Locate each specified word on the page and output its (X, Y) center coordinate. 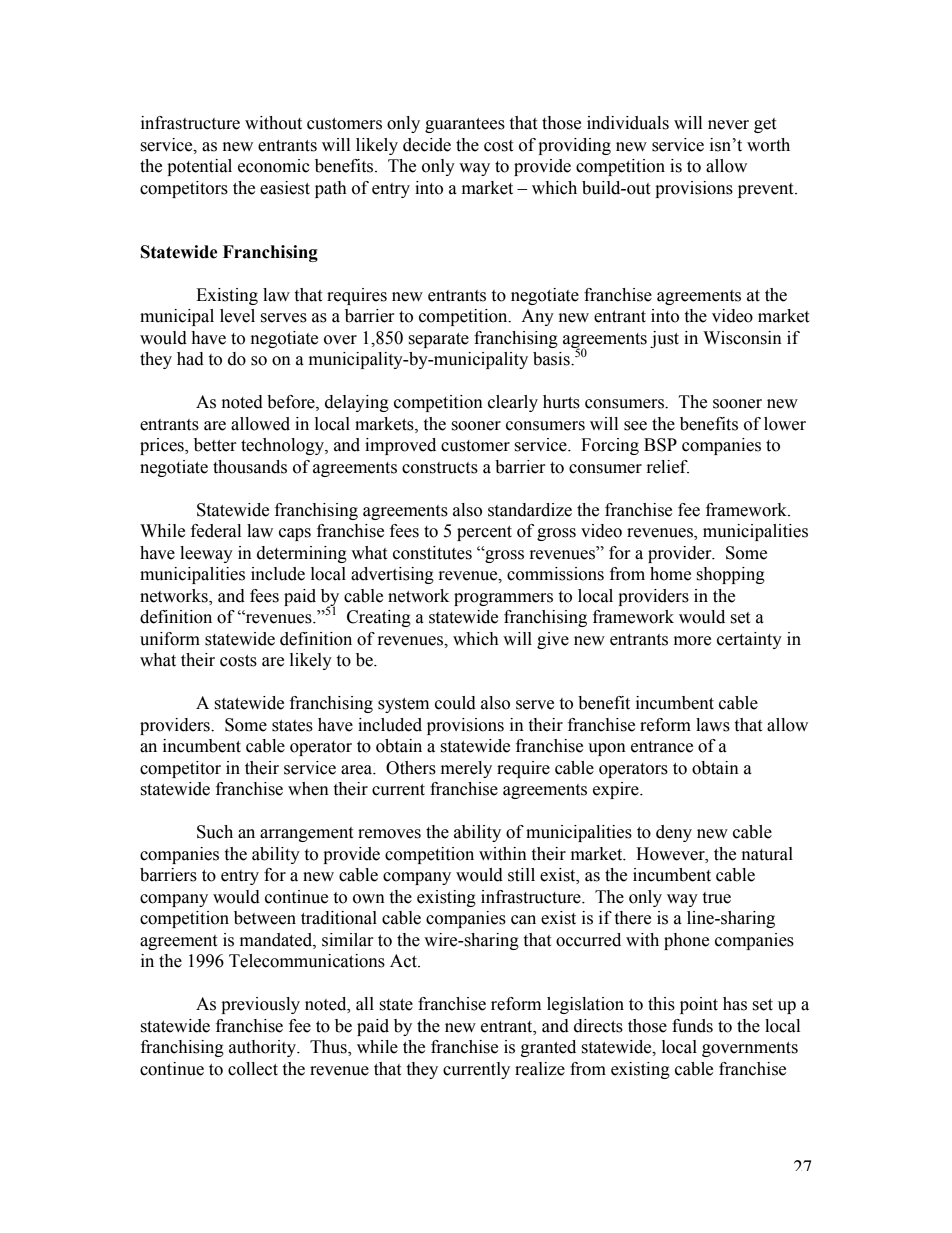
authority (263, 1048)
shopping (730, 575)
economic (274, 166)
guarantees (465, 125)
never (728, 125)
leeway (206, 554)
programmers (503, 599)
